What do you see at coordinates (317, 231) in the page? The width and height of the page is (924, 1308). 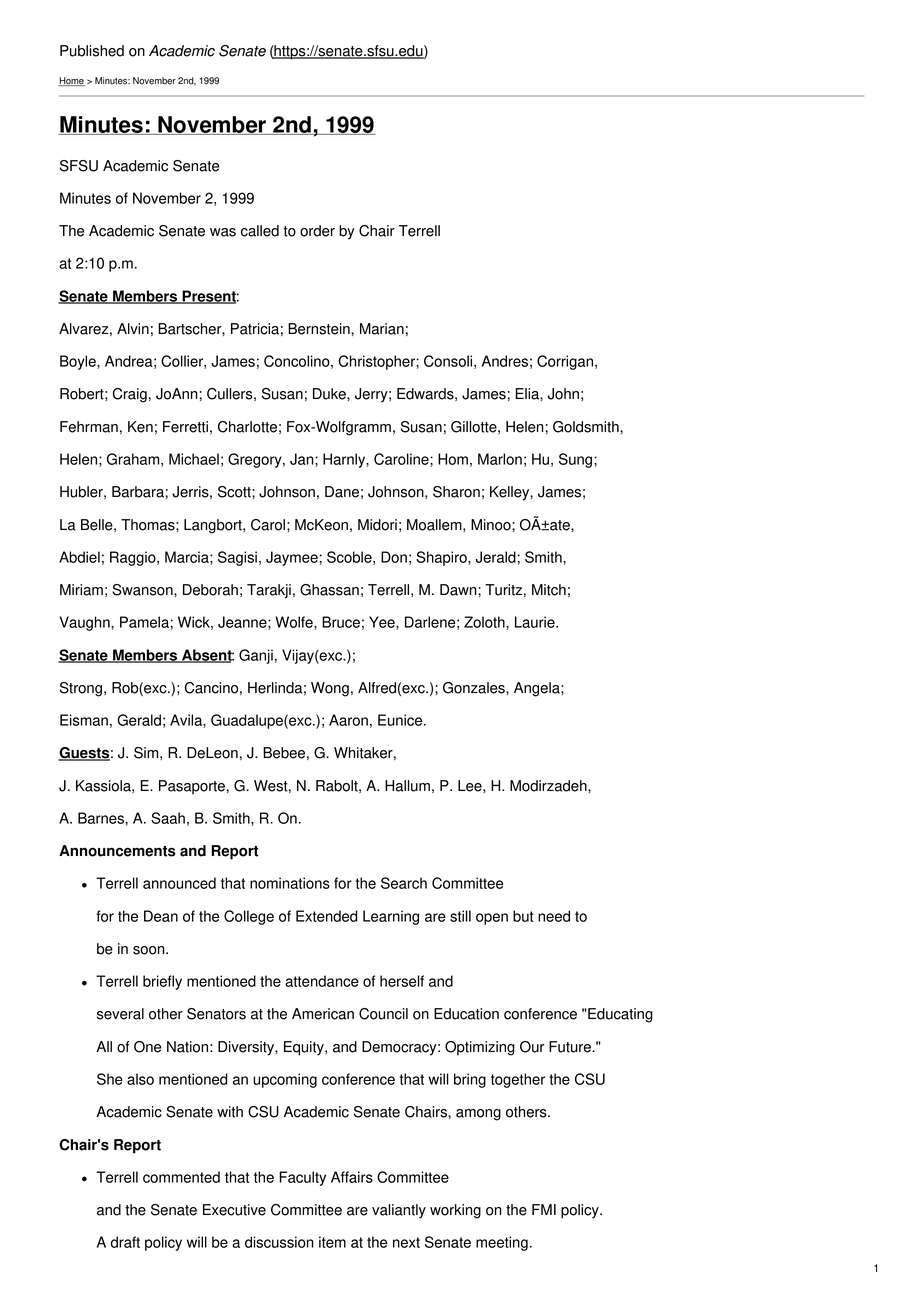 I see `order` at bounding box center [317, 231].
